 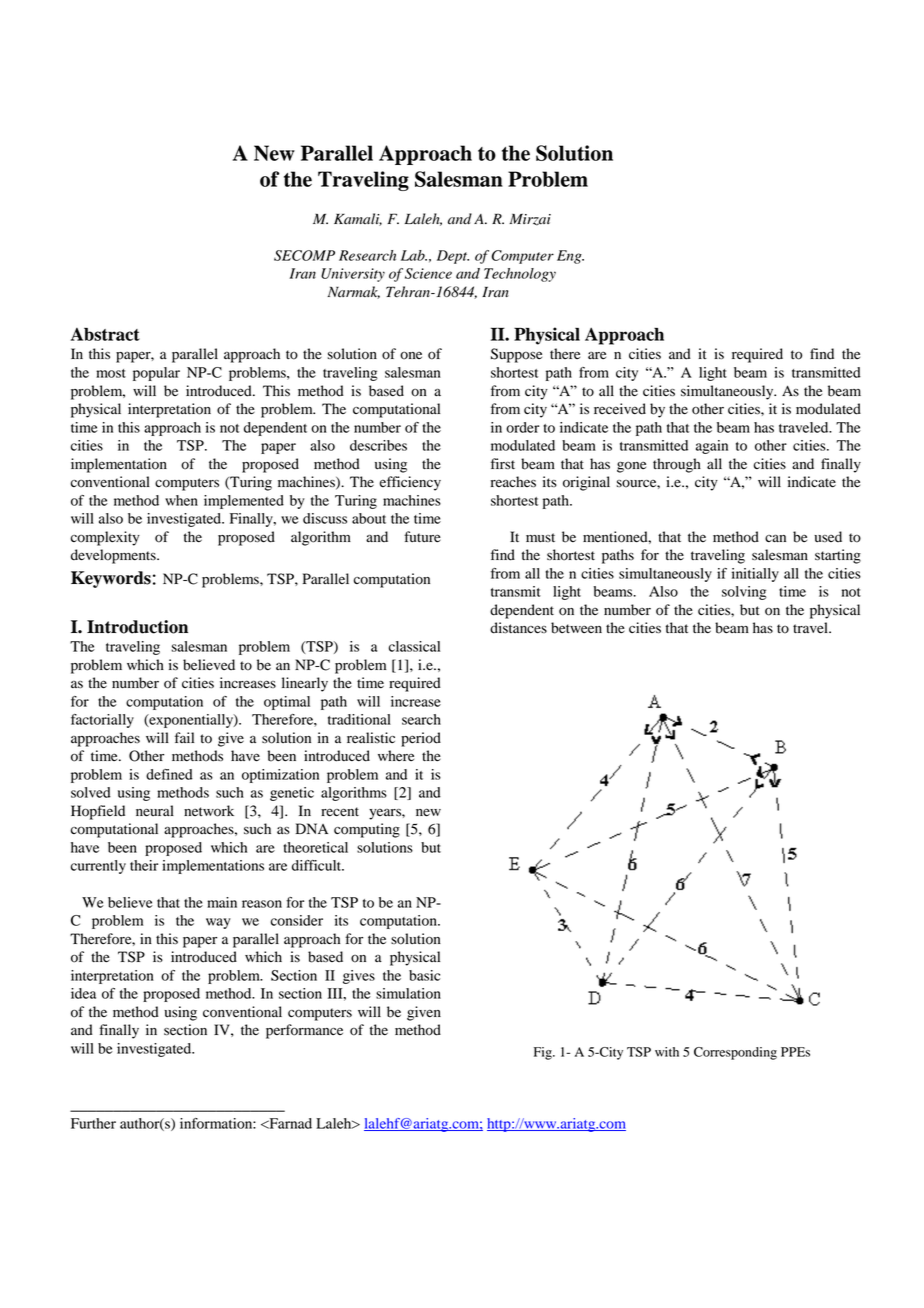 What do you see at coordinates (570, 257) in the page?
I see `Eng` at bounding box center [570, 257].
